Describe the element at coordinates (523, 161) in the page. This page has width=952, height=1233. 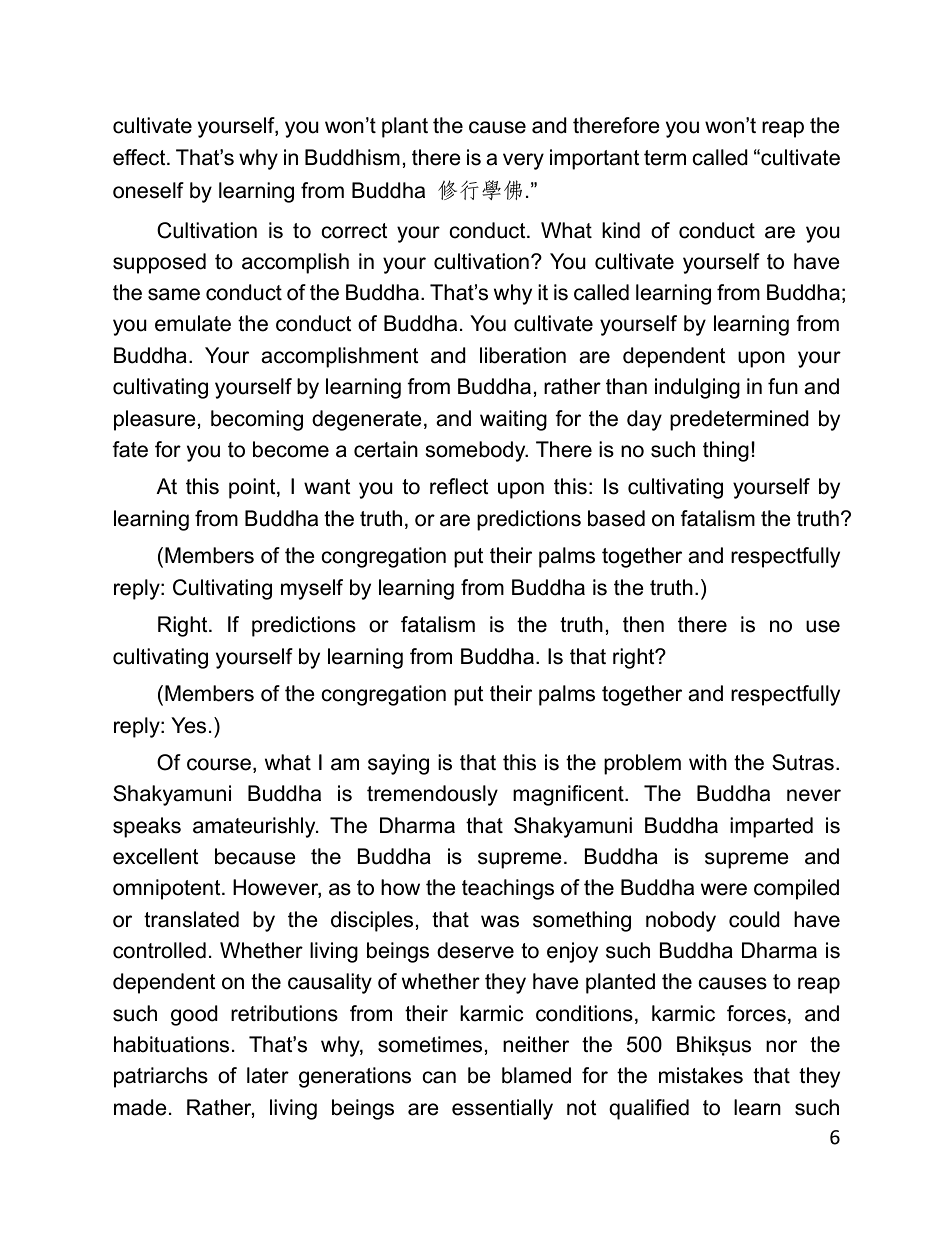
I see `very` at that location.
